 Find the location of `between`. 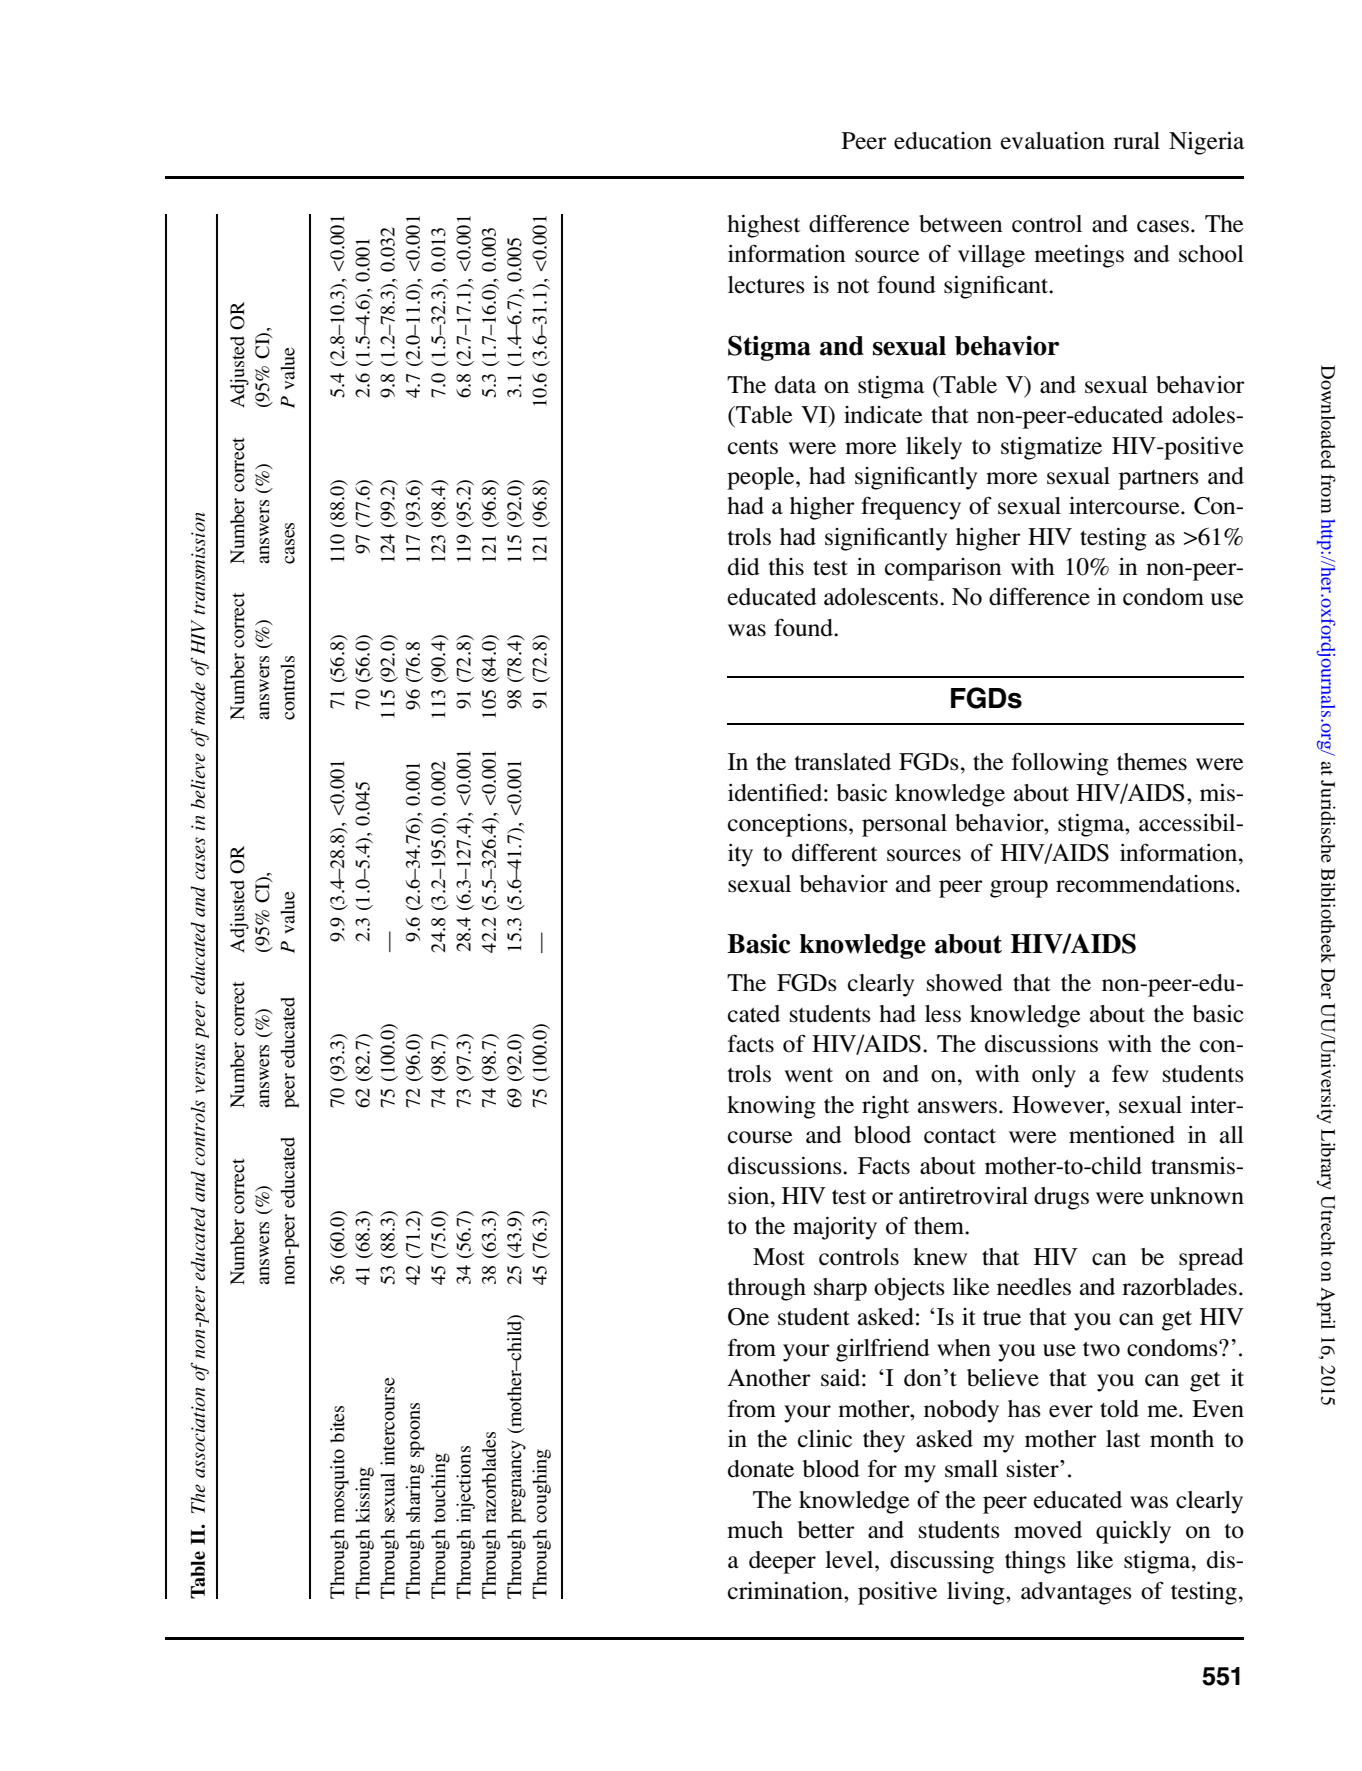

between is located at coordinates (961, 224).
